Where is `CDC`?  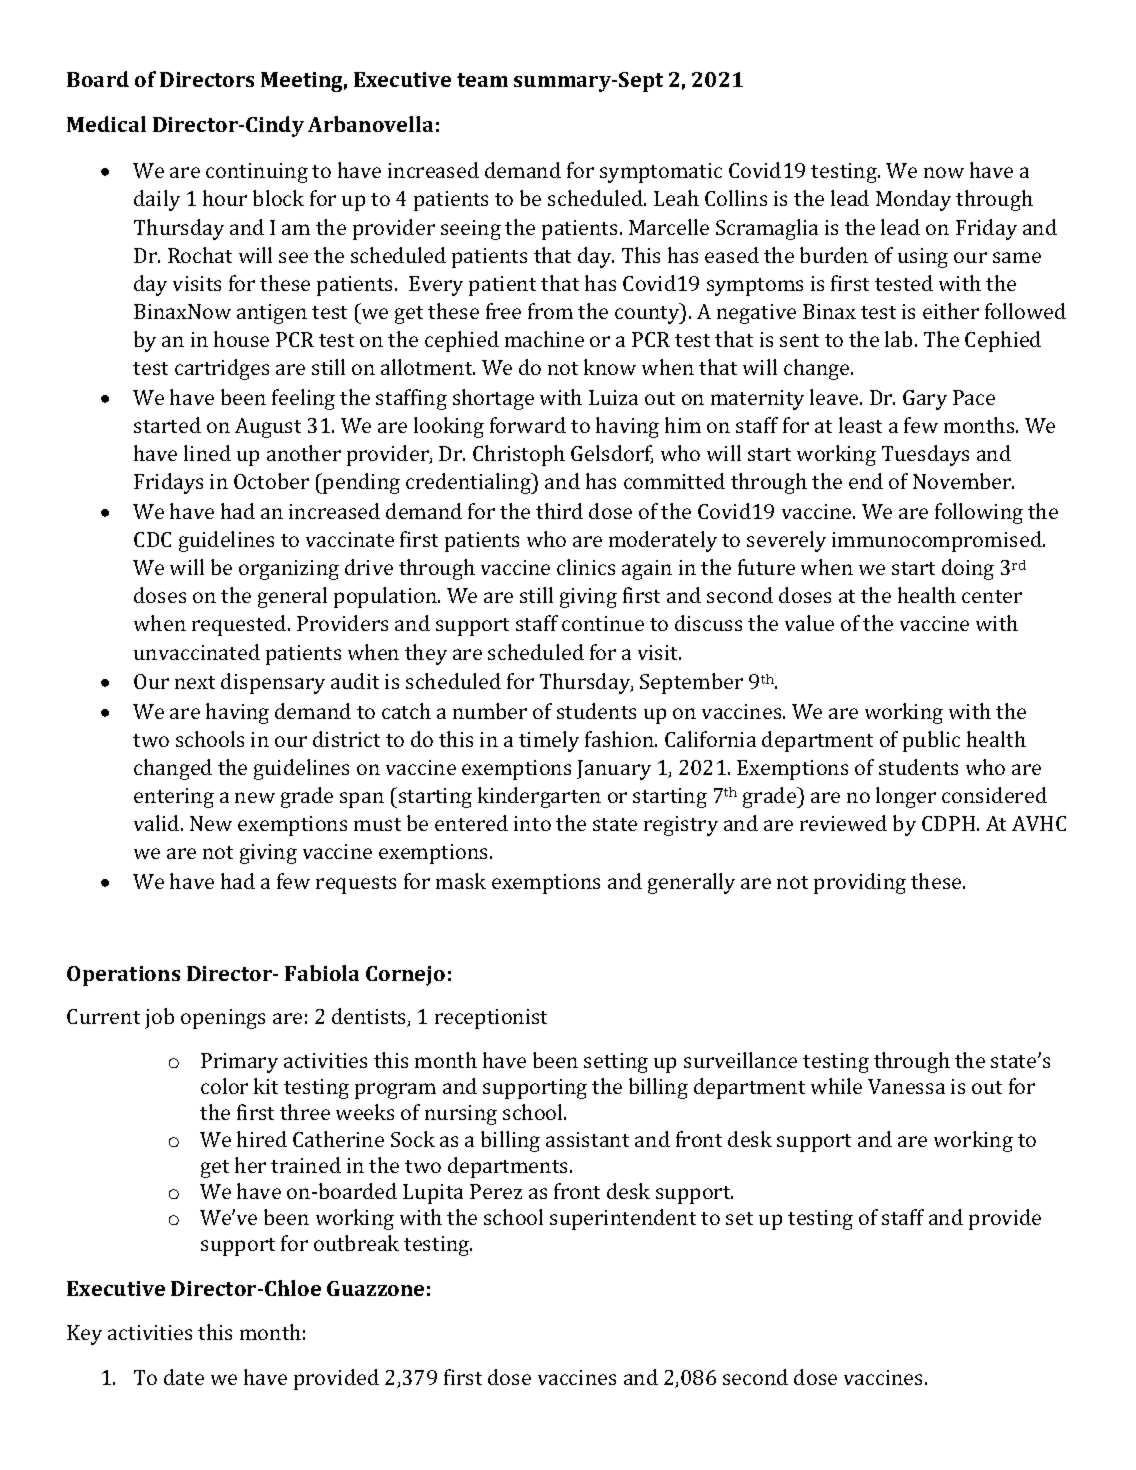
CDC is located at coordinates (152, 539).
